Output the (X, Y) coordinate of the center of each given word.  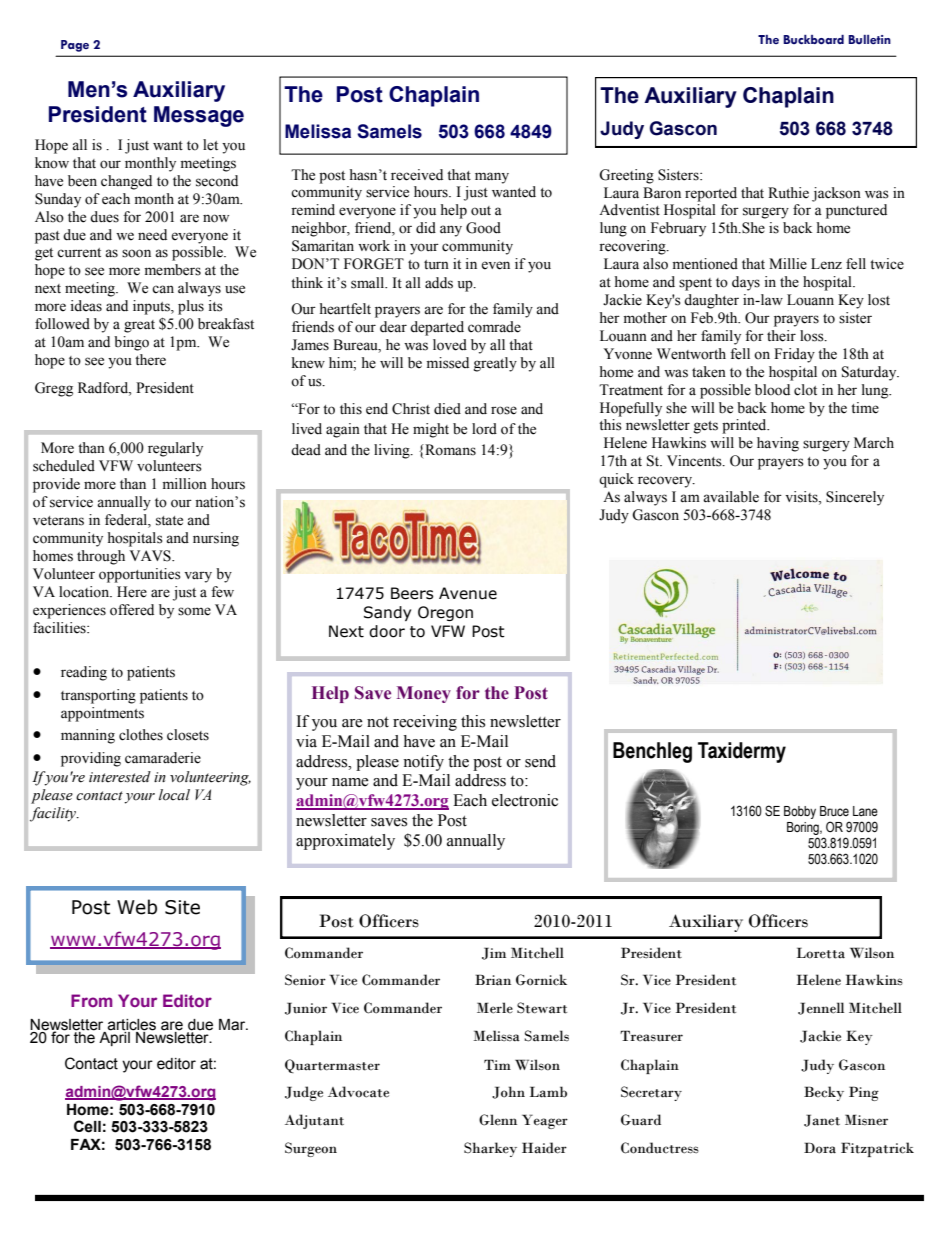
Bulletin (869, 39)
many (492, 178)
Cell (87, 1126)
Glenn (498, 1120)
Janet (822, 1120)
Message (199, 116)
